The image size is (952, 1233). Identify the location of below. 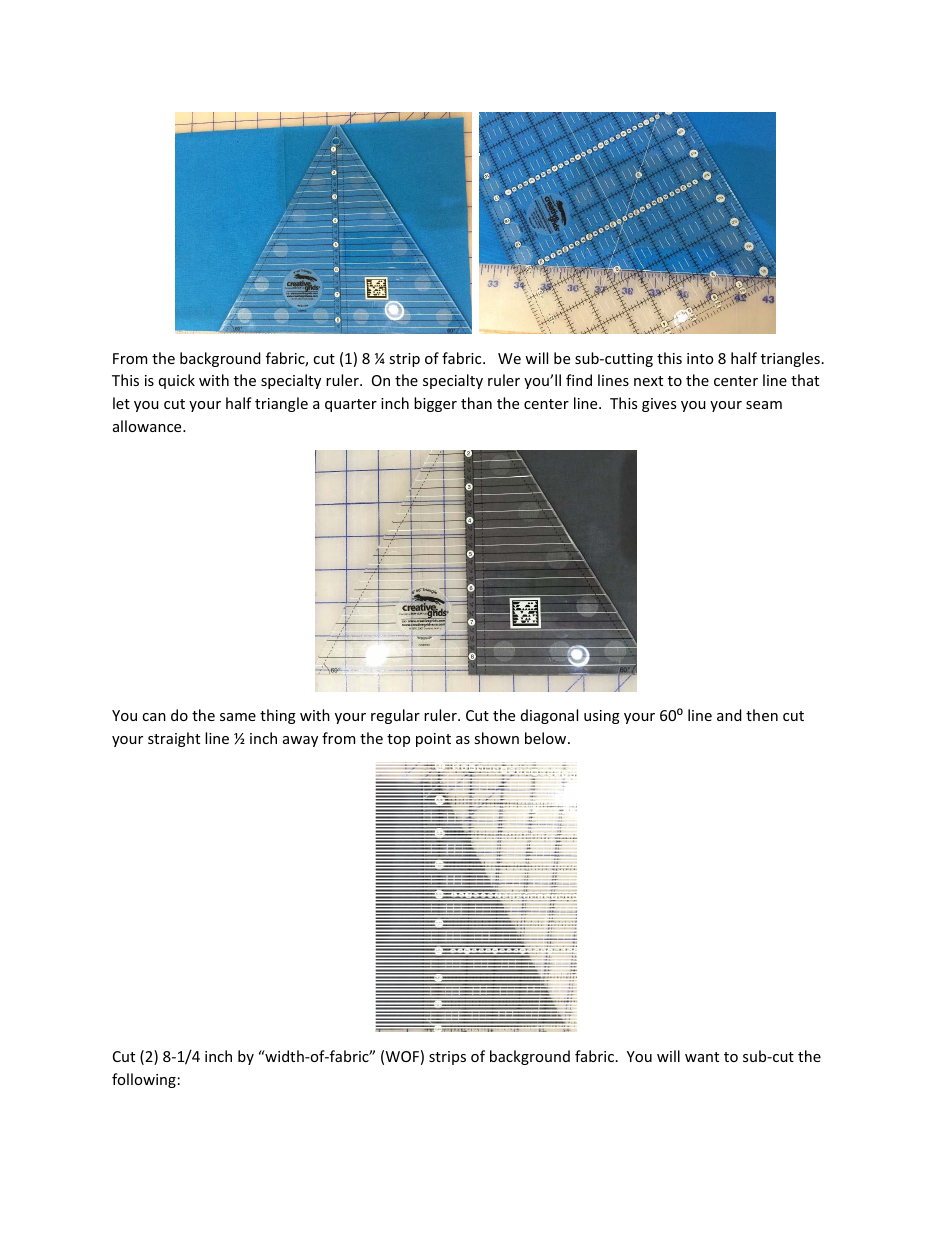
(547, 738).
